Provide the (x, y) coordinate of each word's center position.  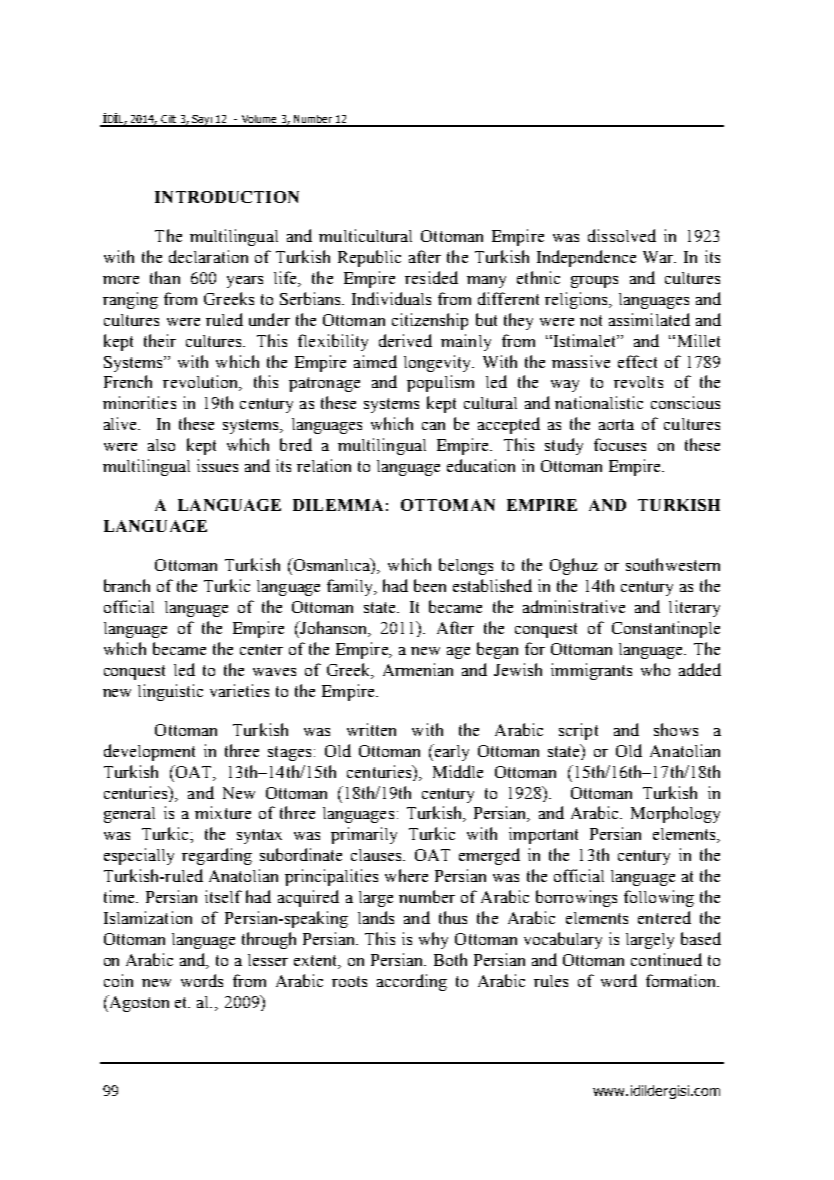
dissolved (622, 235)
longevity (439, 363)
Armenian (418, 669)
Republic (369, 258)
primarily (364, 835)
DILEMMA (338, 505)
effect (637, 361)
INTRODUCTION (227, 197)
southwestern (673, 564)
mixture (223, 812)
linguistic (170, 692)
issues (217, 465)
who (655, 669)
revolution (201, 383)
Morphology (675, 814)
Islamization (148, 917)
